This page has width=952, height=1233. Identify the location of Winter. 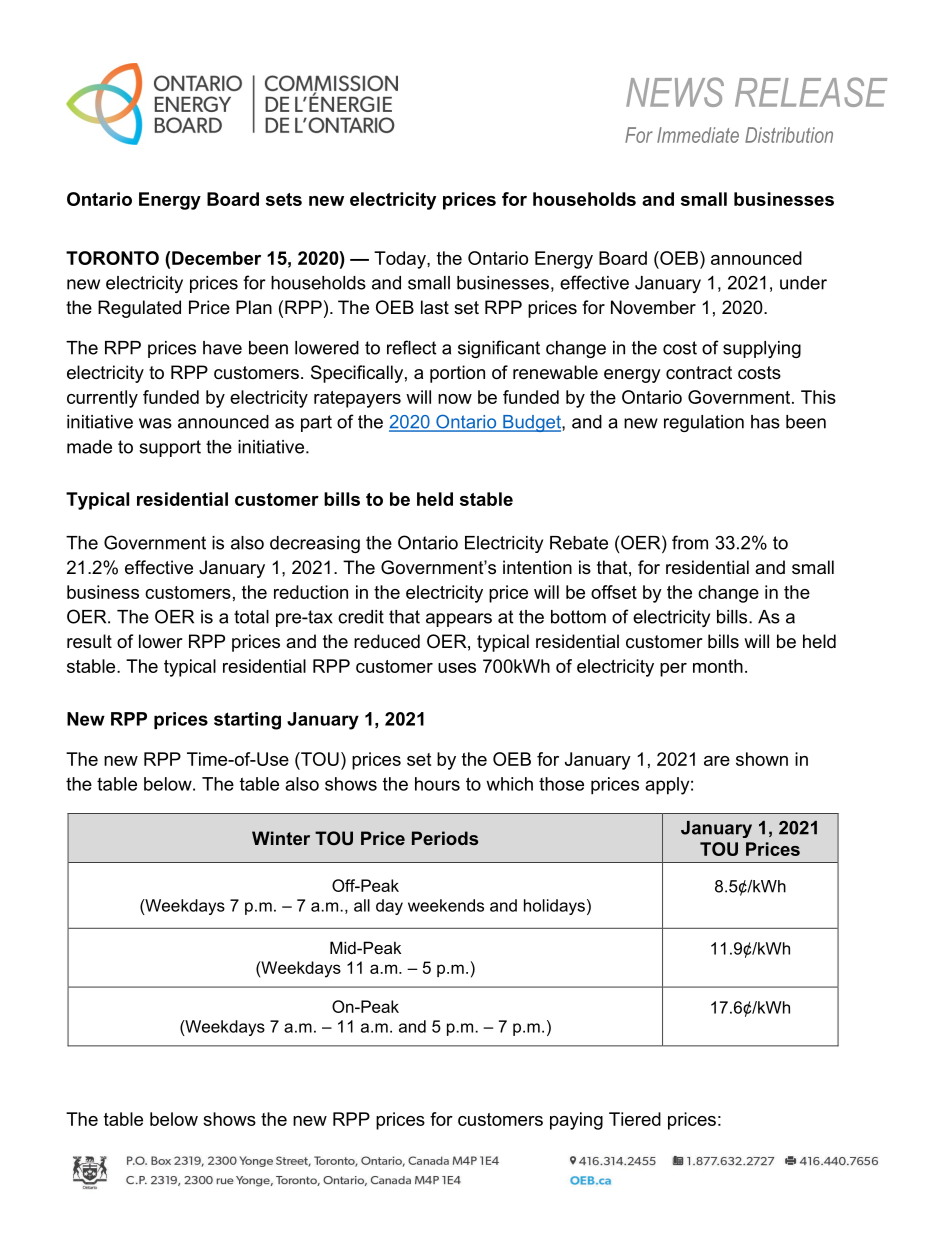
(281, 838).
